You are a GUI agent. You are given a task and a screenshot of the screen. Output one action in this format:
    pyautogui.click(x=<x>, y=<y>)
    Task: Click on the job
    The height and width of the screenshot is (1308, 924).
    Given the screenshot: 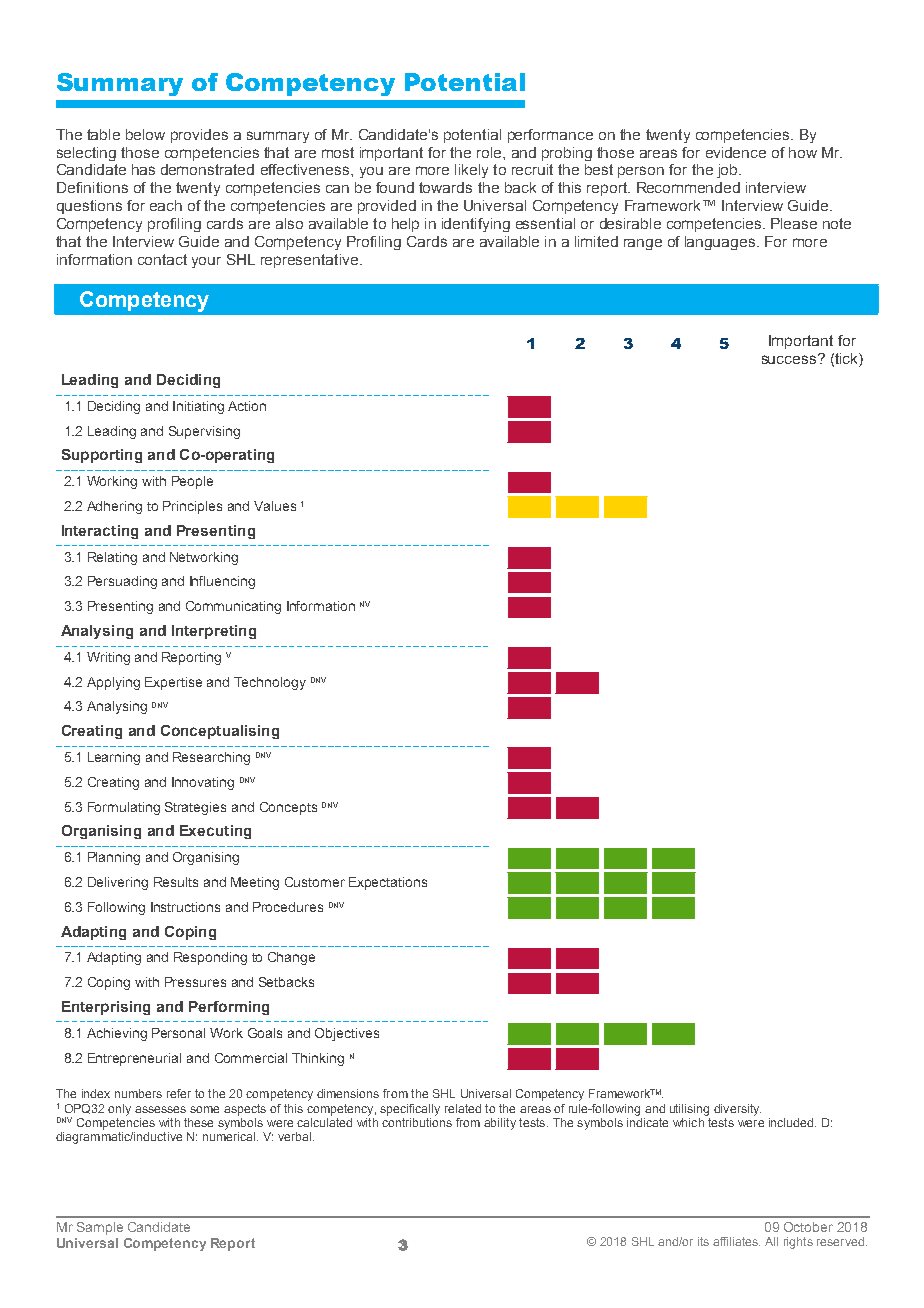 What is the action you would take?
    pyautogui.click(x=728, y=171)
